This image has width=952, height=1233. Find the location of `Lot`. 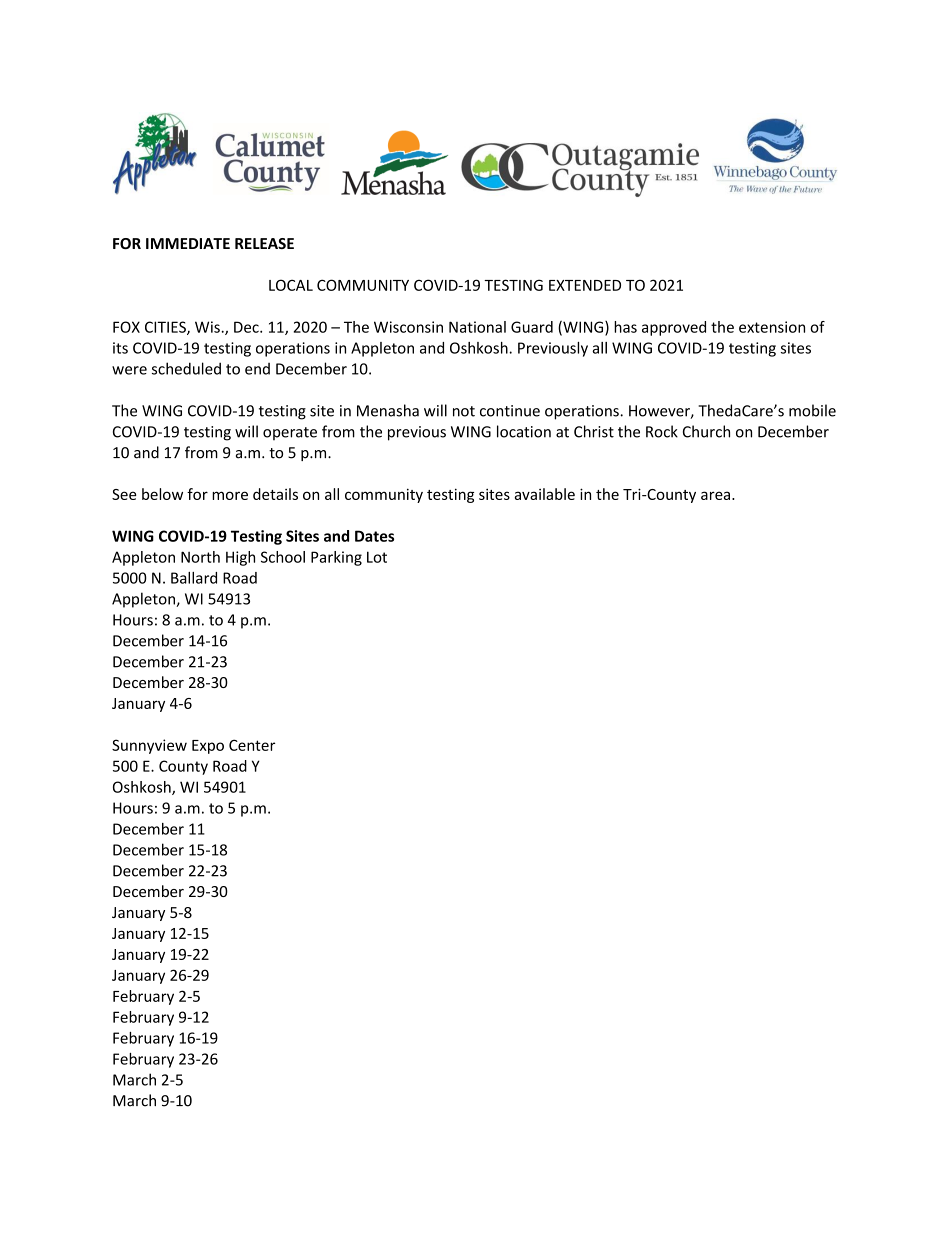

Lot is located at coordinates (377, 557).
